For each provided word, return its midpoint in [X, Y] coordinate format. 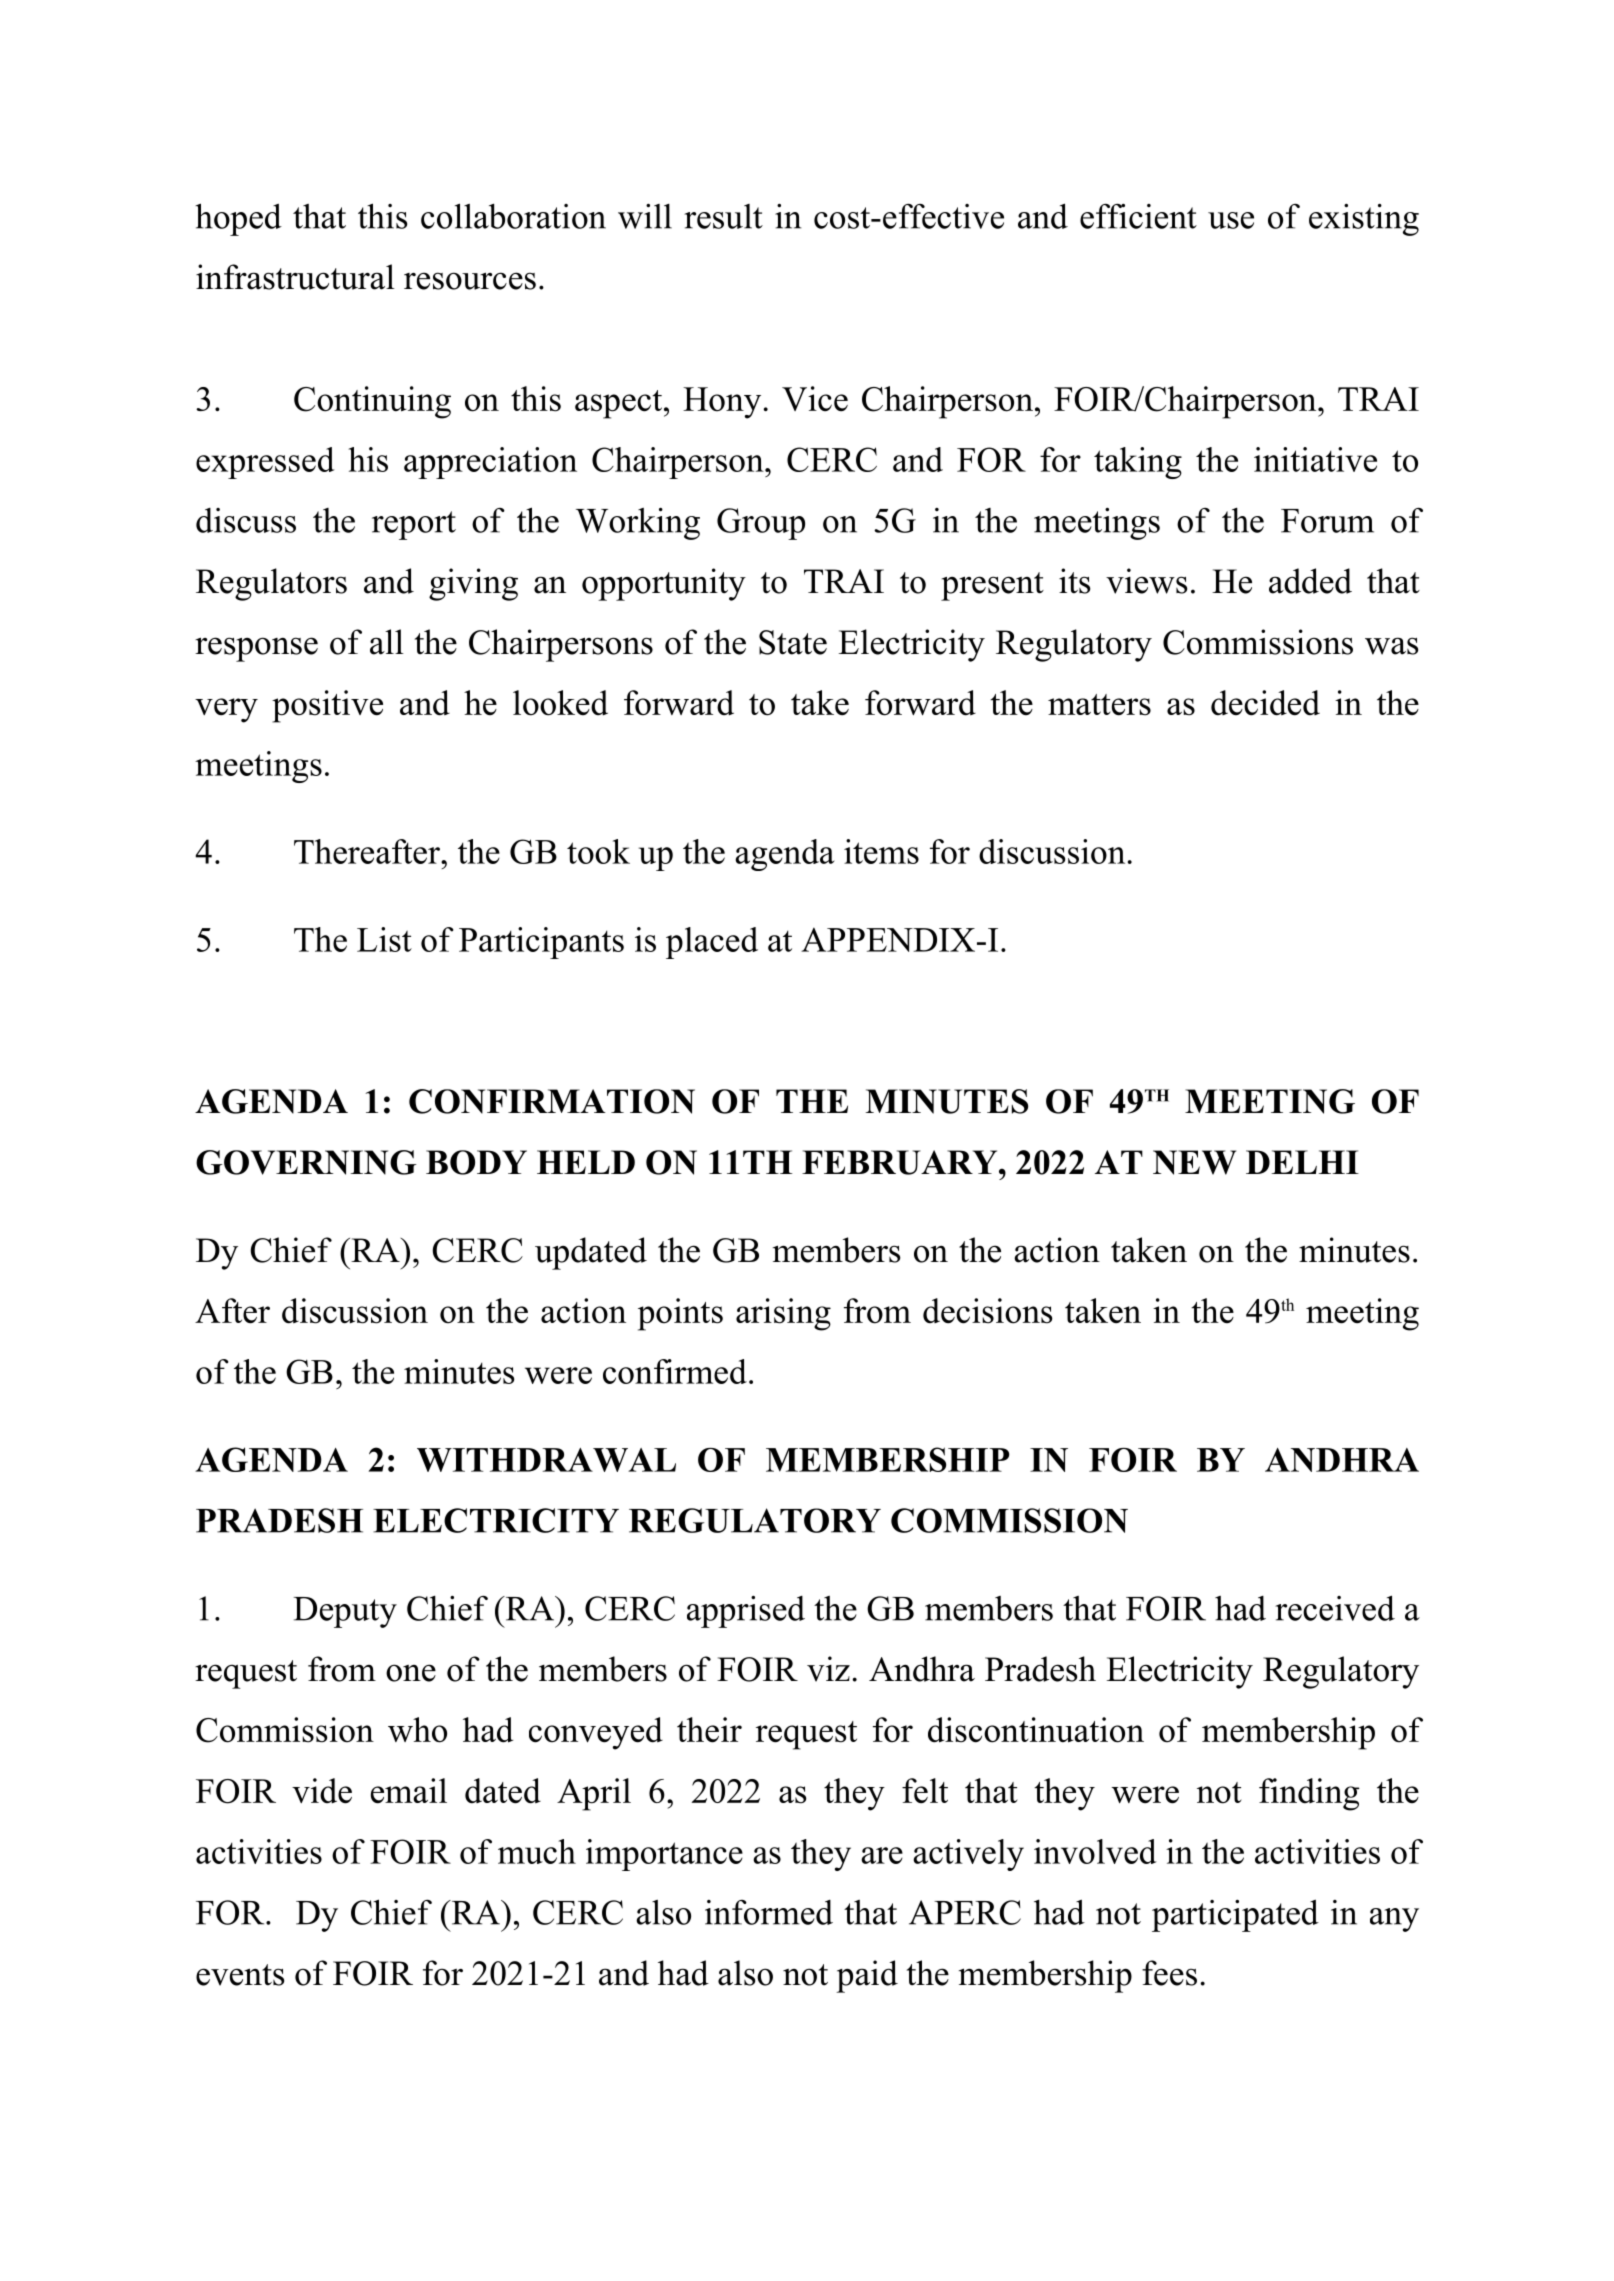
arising [783, 1314]
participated [1235, 1915]
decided [1265, 703]
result [723, 216]
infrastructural [295, 277]
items [881, 851]
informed [769, 1912]
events [240, 1975]
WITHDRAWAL [546, 1460]
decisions [988, 1311]
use [1231, 220]
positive [327, 706]
